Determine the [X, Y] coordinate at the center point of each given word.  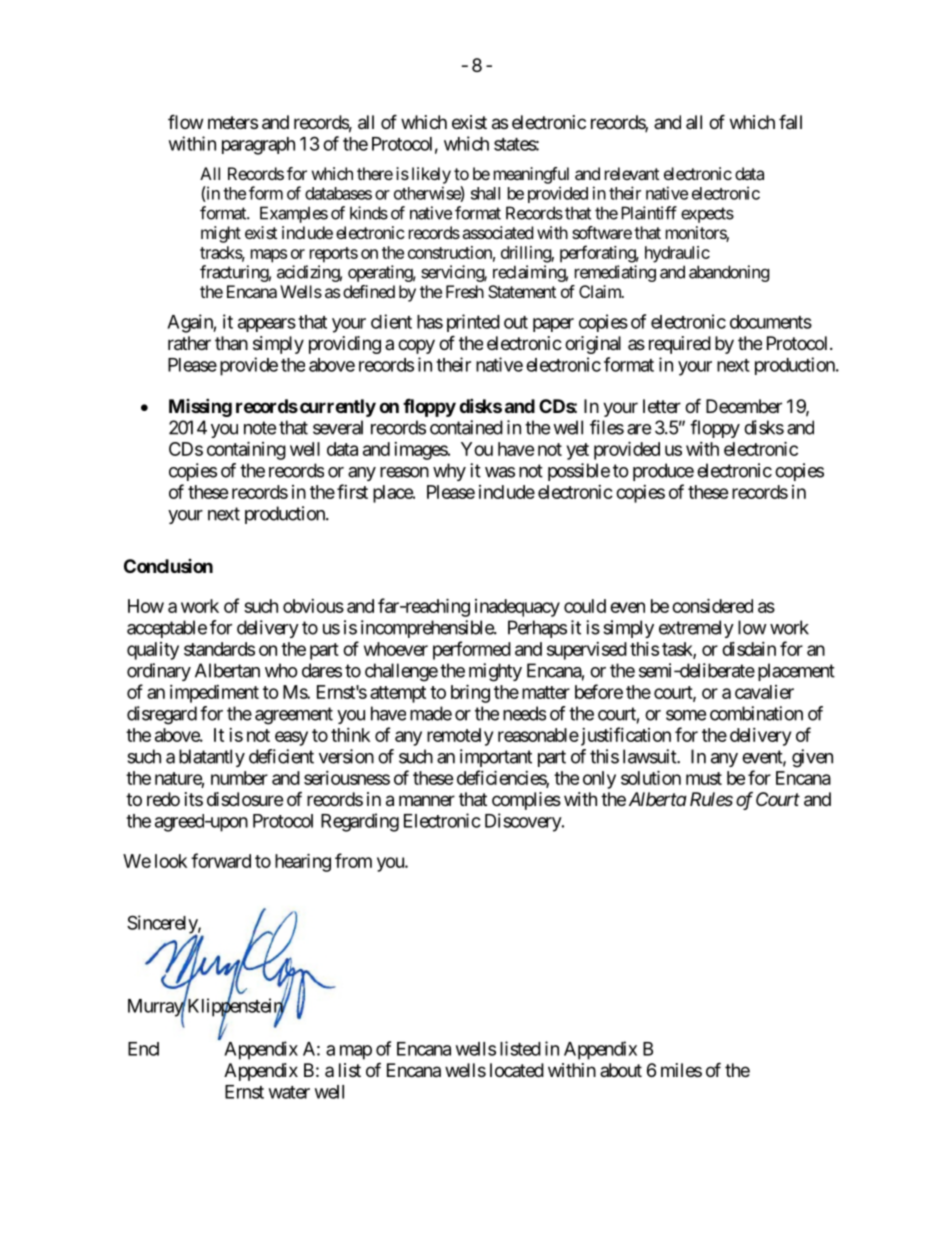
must [704, 778]
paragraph [258, 146]
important [496, 758]
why [449, 472]
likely [431, 175]
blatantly [212, 758]
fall [790, 122]
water [289, 1092]
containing [246, 450]
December [744, 406]
